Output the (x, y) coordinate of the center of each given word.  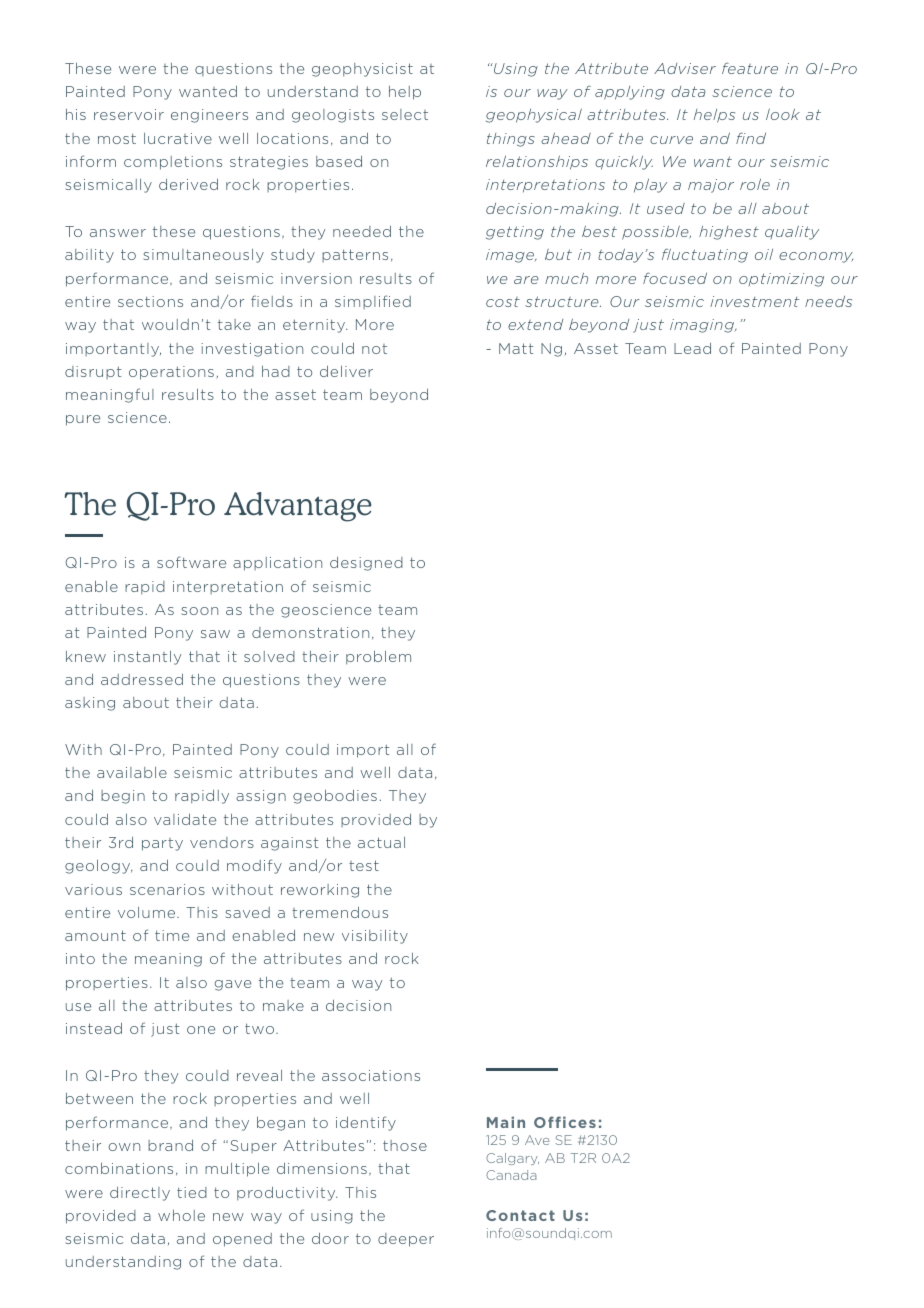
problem (378, 658)
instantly (147, 658)
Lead (692, 348)
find (751, 138)
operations (171, 373)
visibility (375, 937)
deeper (406, 1240)
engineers (209, 116)
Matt (516, 348)
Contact (520, 1215)
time (172, 935)
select (405, 114)
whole (181, 1215)
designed (366, 564)
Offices (565, 1122)
